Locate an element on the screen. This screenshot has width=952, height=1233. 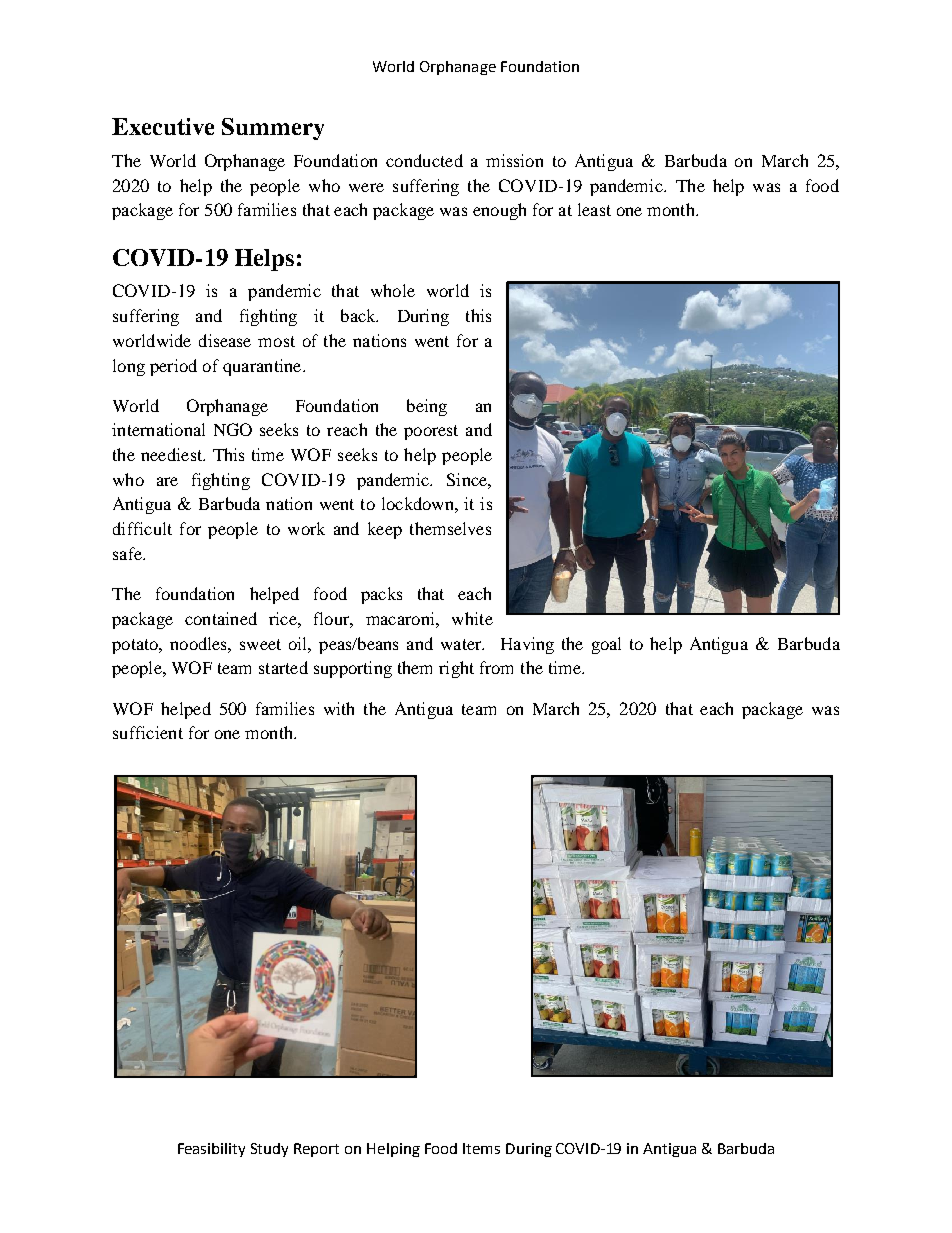
Having is located at coordinates (527, 645).
